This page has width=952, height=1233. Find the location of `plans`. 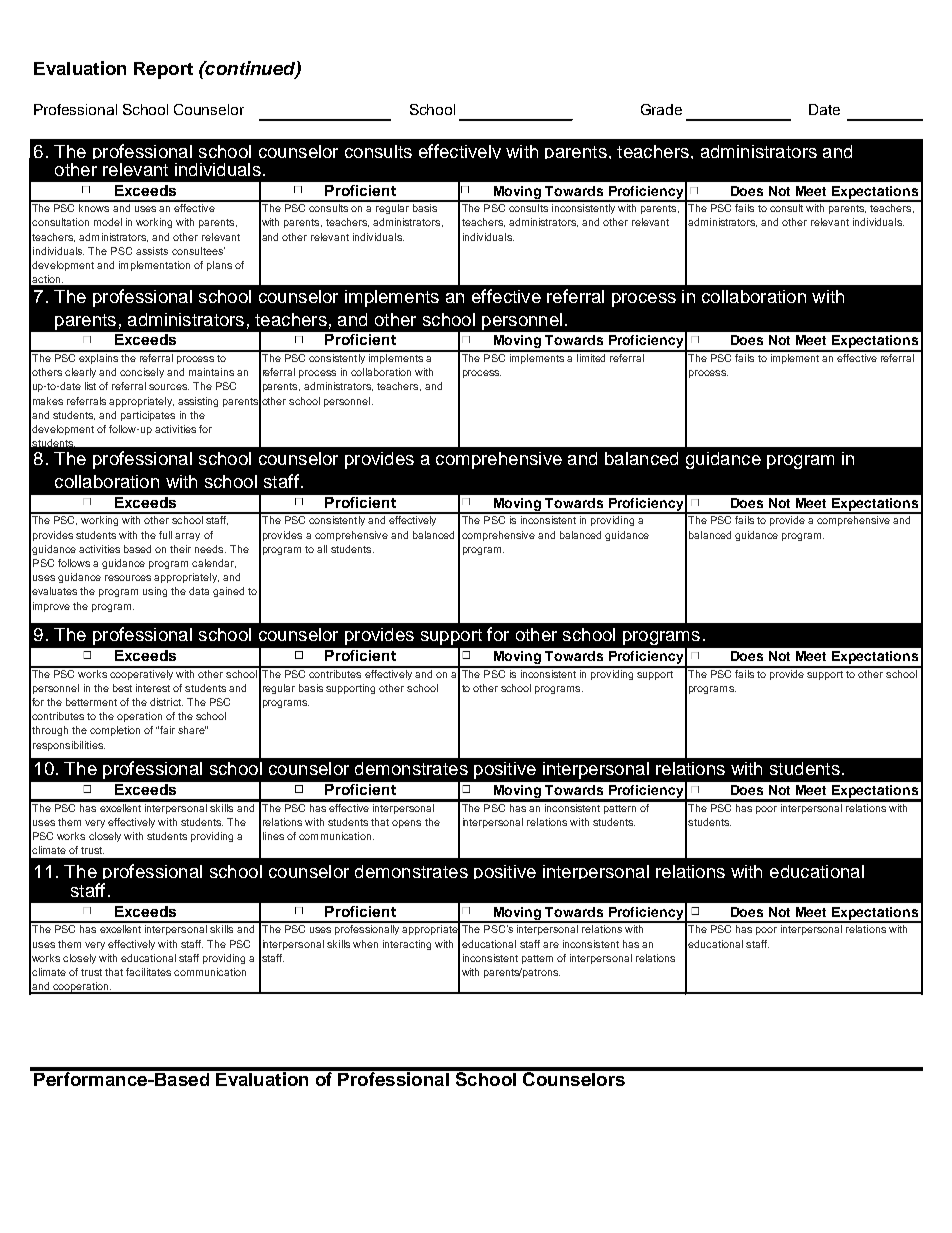

plans is located at coordinates (219, 266).
